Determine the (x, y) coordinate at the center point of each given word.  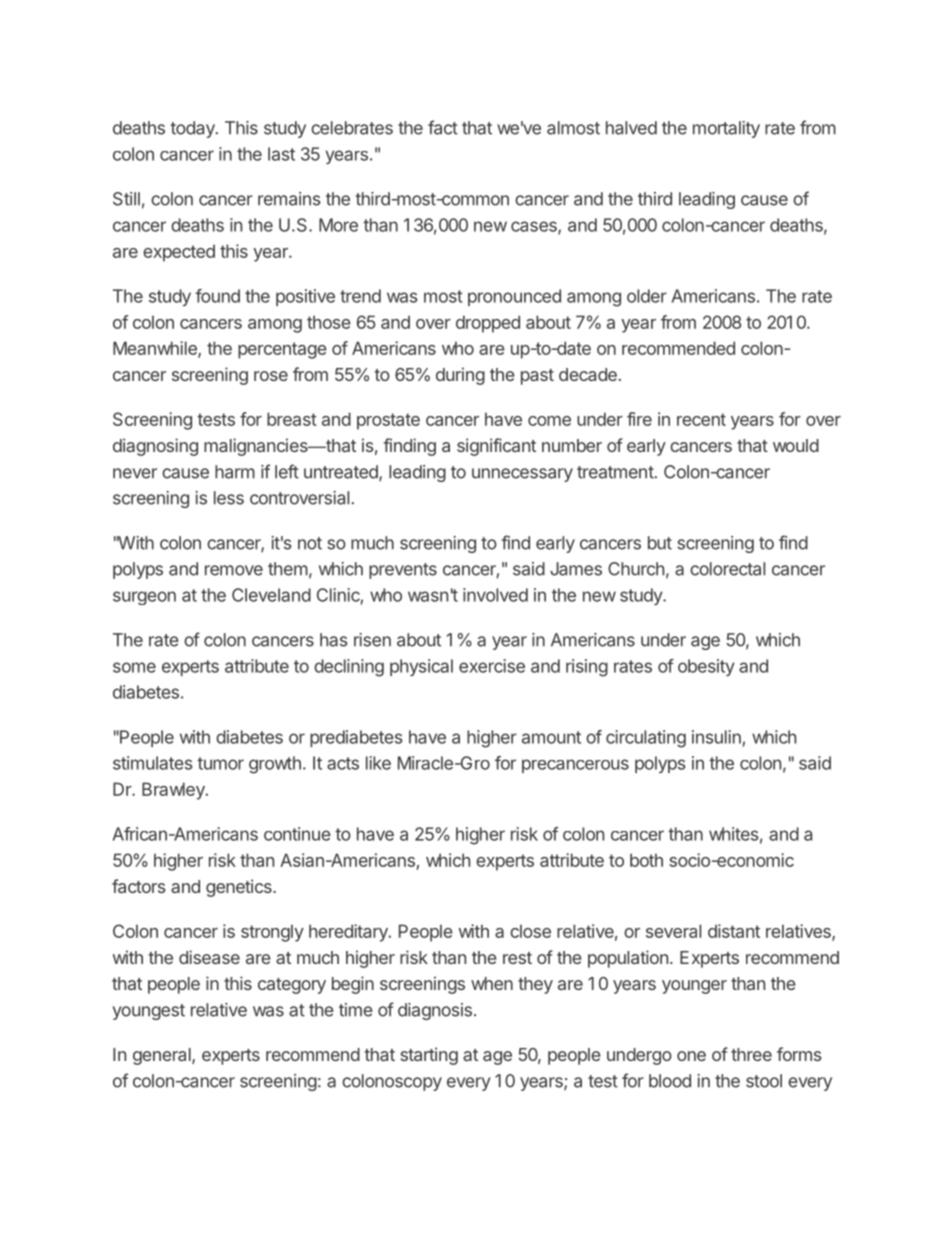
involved (495, 595)
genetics (240, 888)
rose (271, 376)
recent (701, 419)
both (646, 860)
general (163, 1056)
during (460, 376)
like (378, 763)
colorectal (727, 569)
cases (535, 227)
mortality (726, 129)
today (193, 129)
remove (234, 570)
